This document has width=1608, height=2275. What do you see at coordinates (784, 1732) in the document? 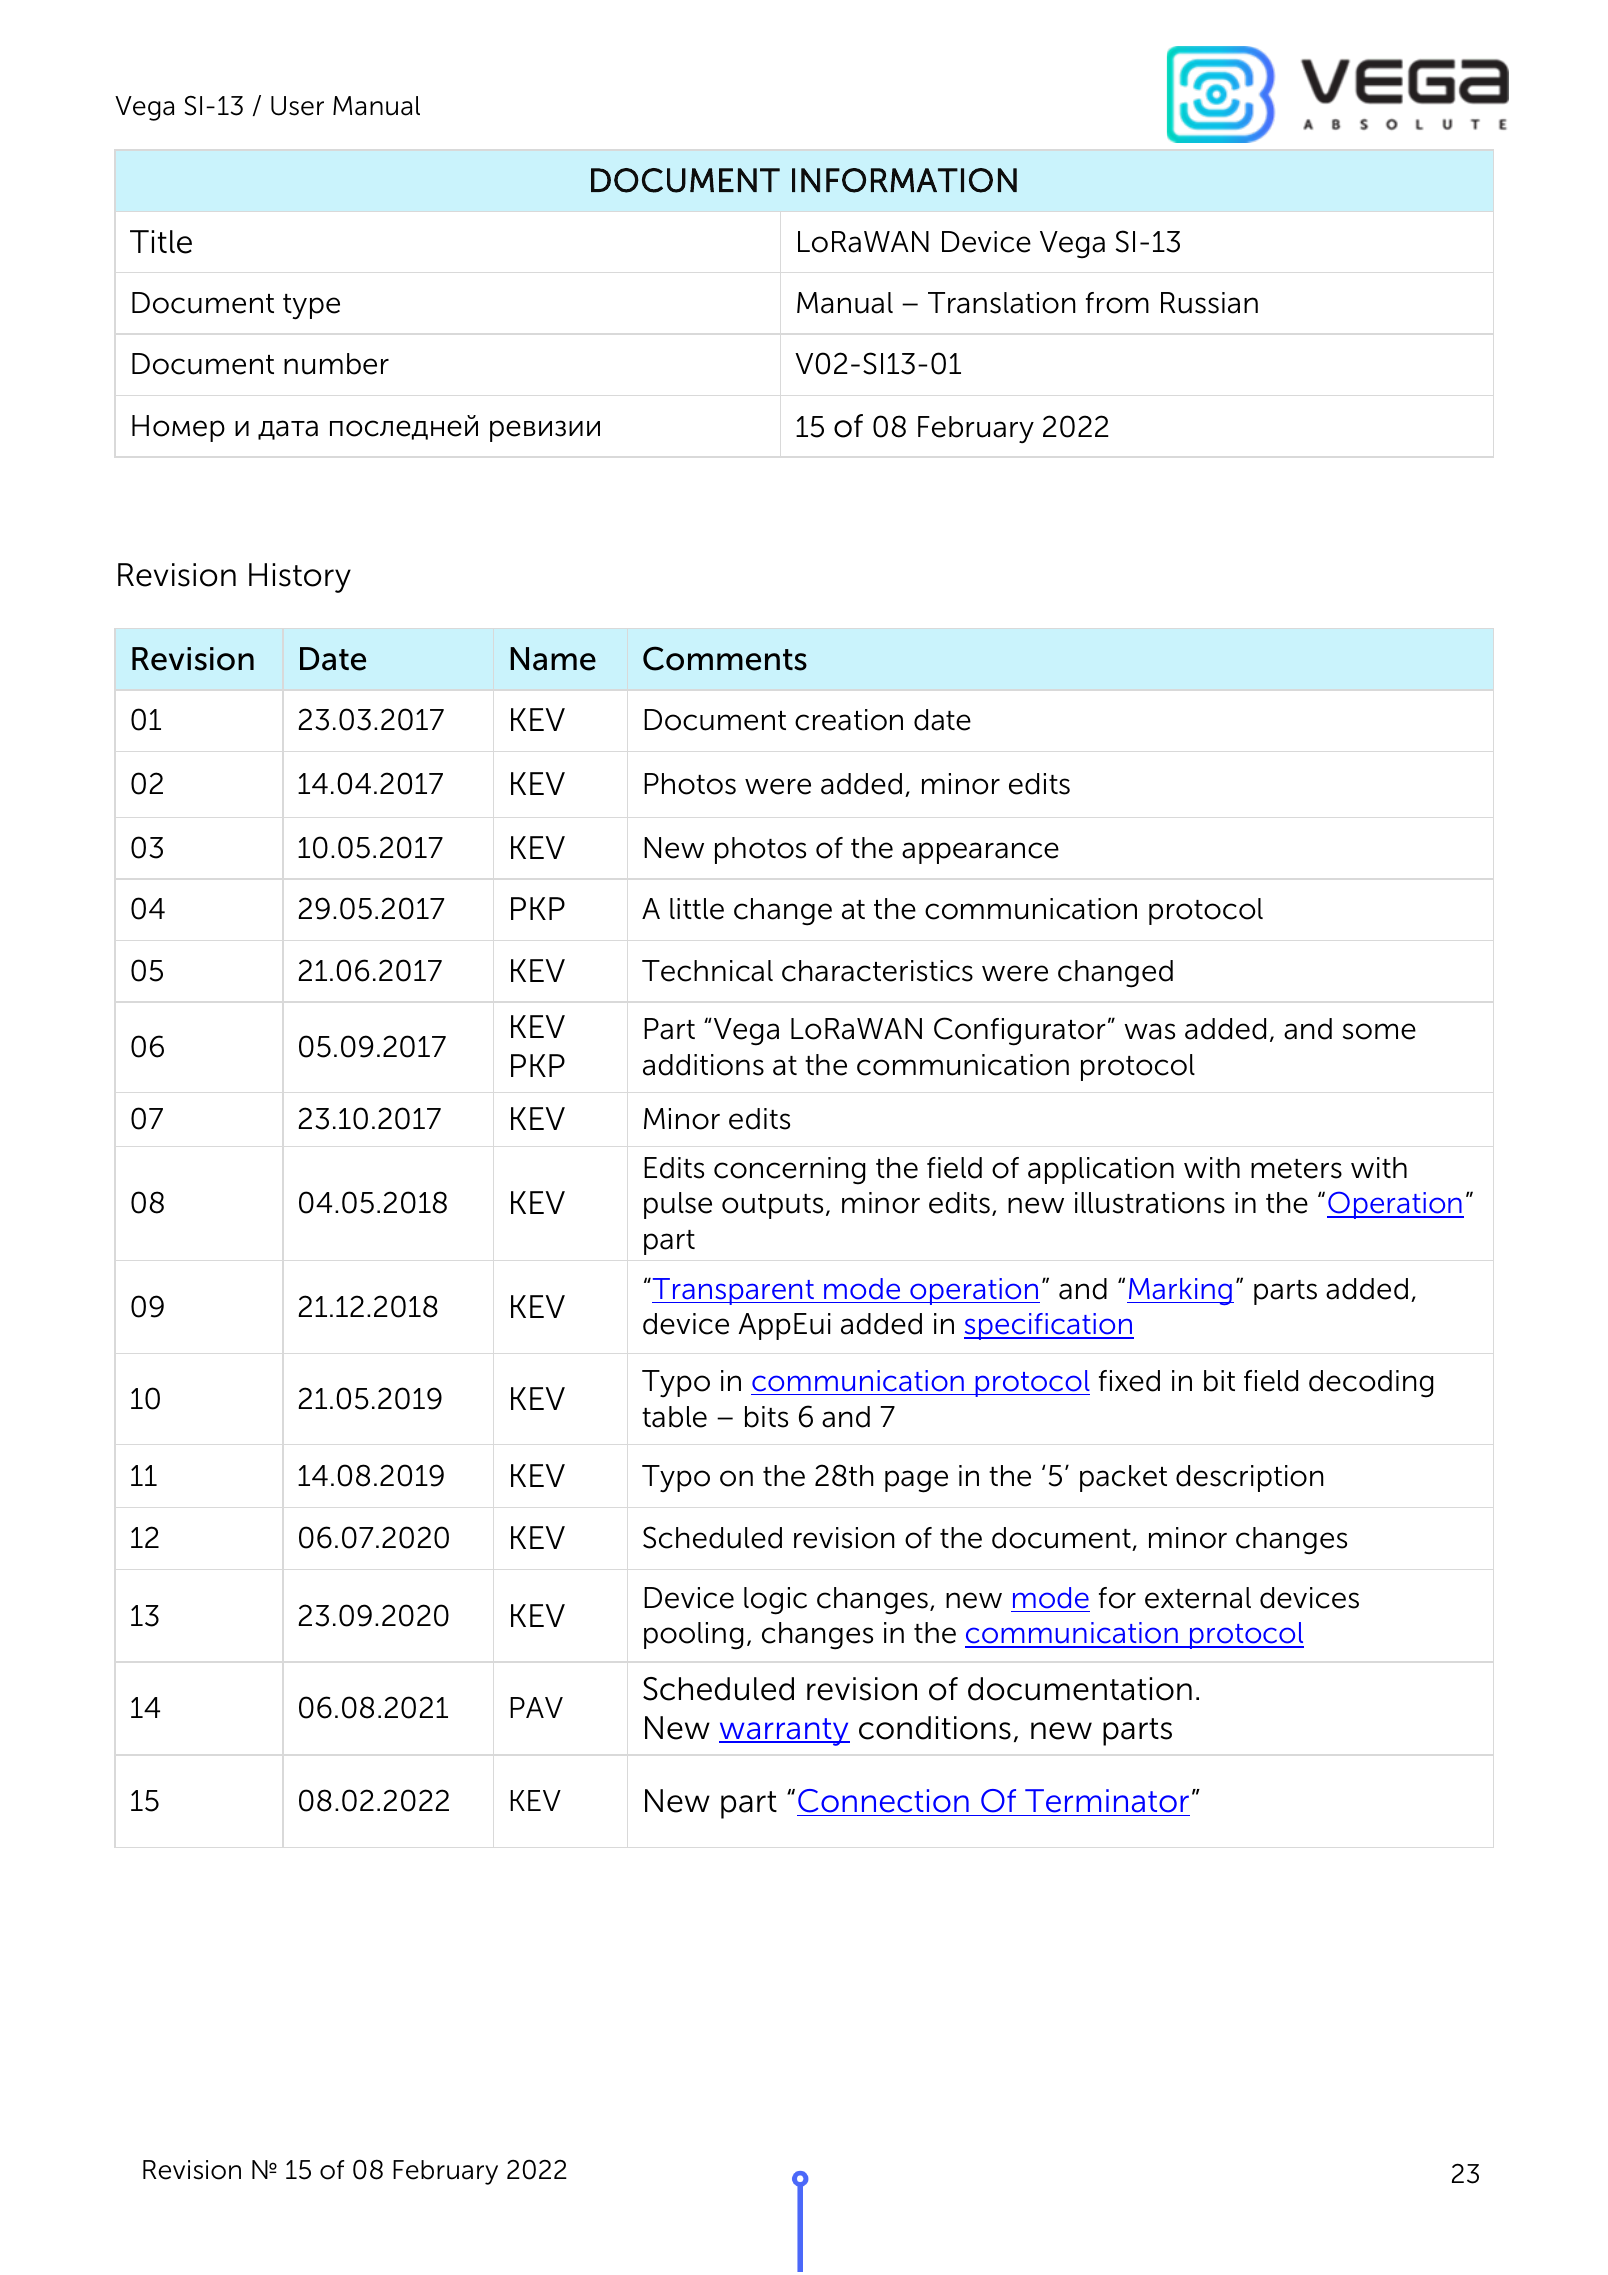
I see `warranty` at bounding box center [784, 1732].
